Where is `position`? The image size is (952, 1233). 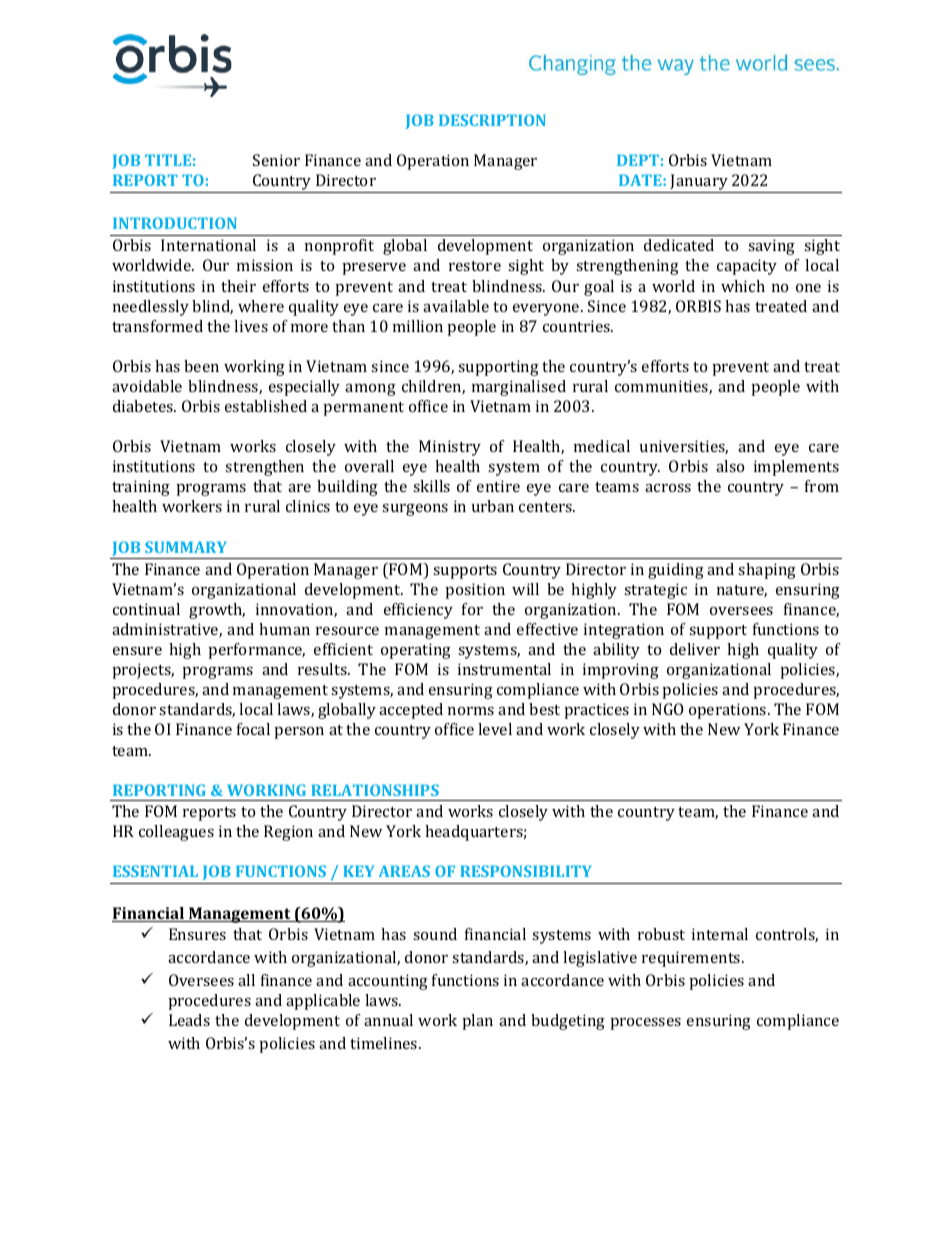
position is located at coordinates (475, 591).
